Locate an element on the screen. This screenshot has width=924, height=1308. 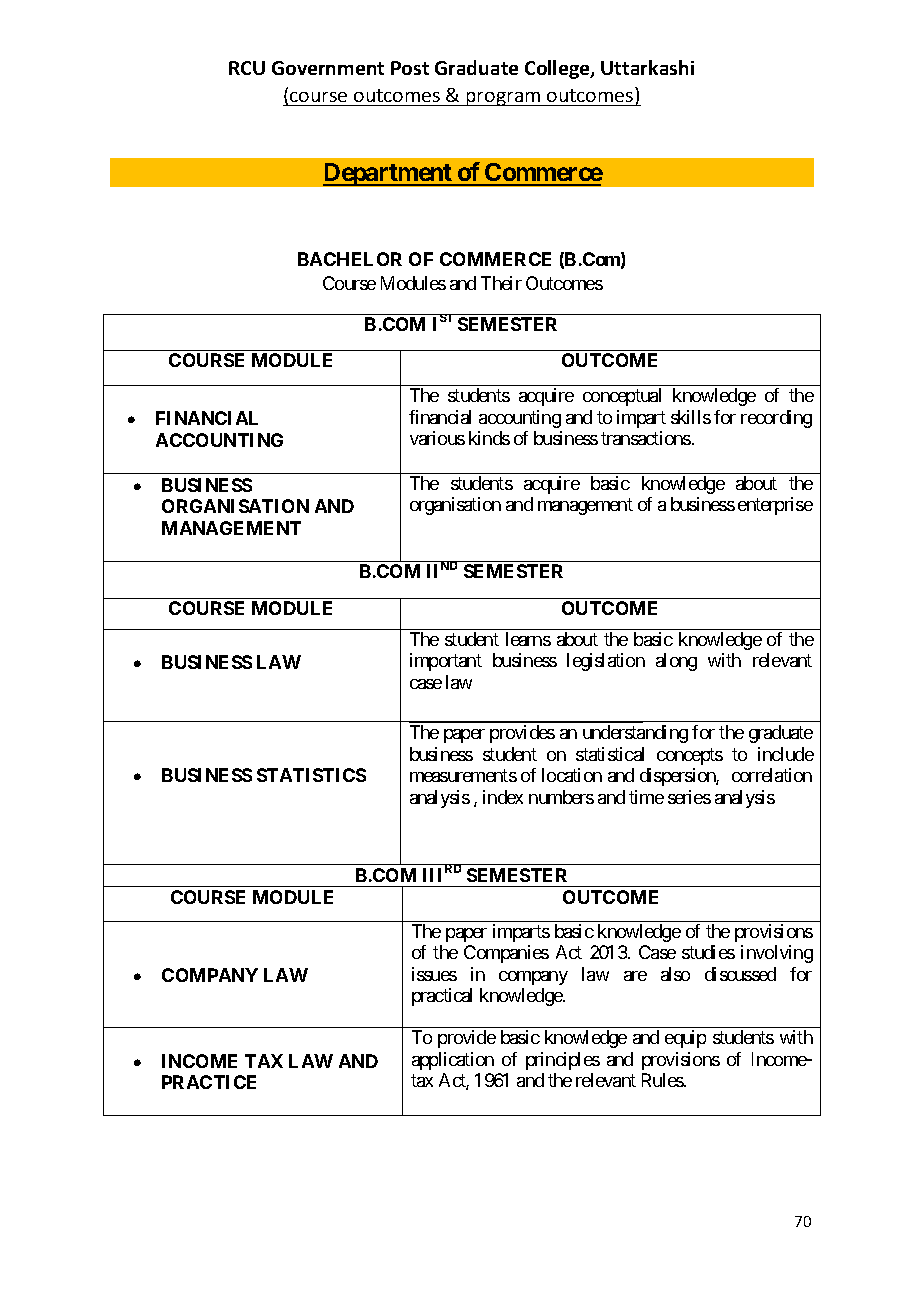
College is located at coordinates (558, 69).
